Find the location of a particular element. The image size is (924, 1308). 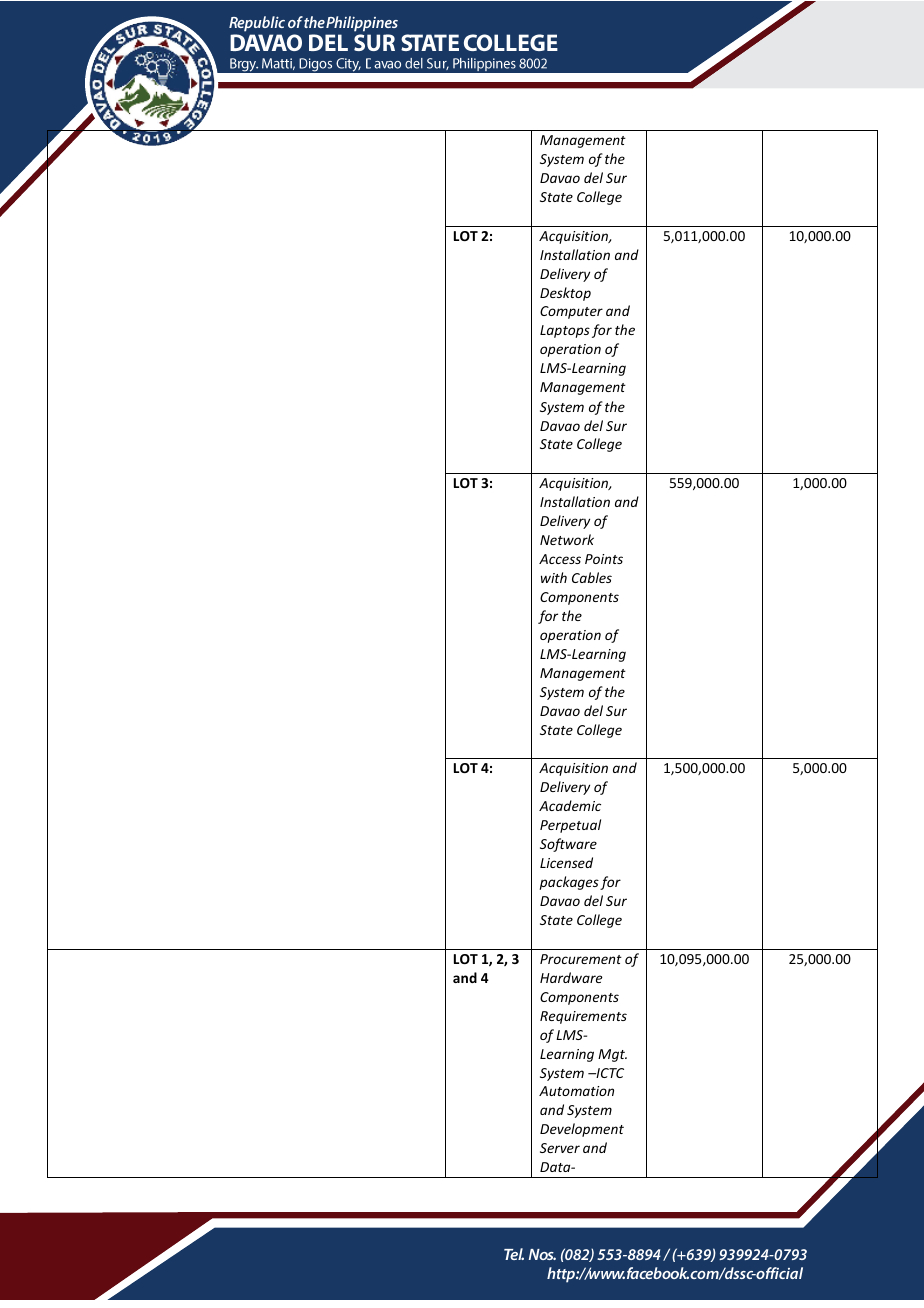

Access is located at coordinates (560, 559).
